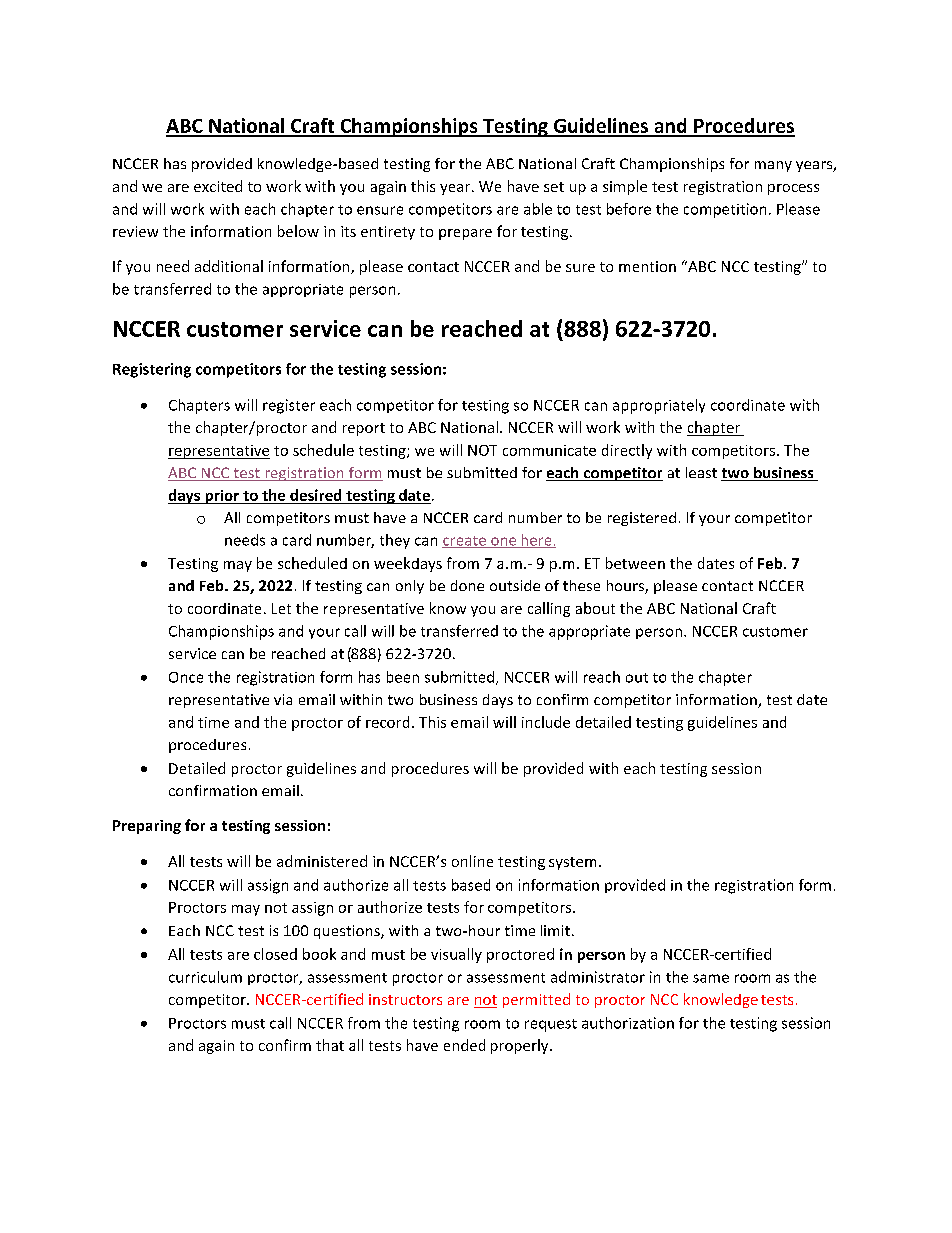 Image resolution: width=952 pixels, height=1233 pixels. What do you see at coordinates (465, 234) in the screenshot?
I see `prepare` at bounding box center [465, 234].
